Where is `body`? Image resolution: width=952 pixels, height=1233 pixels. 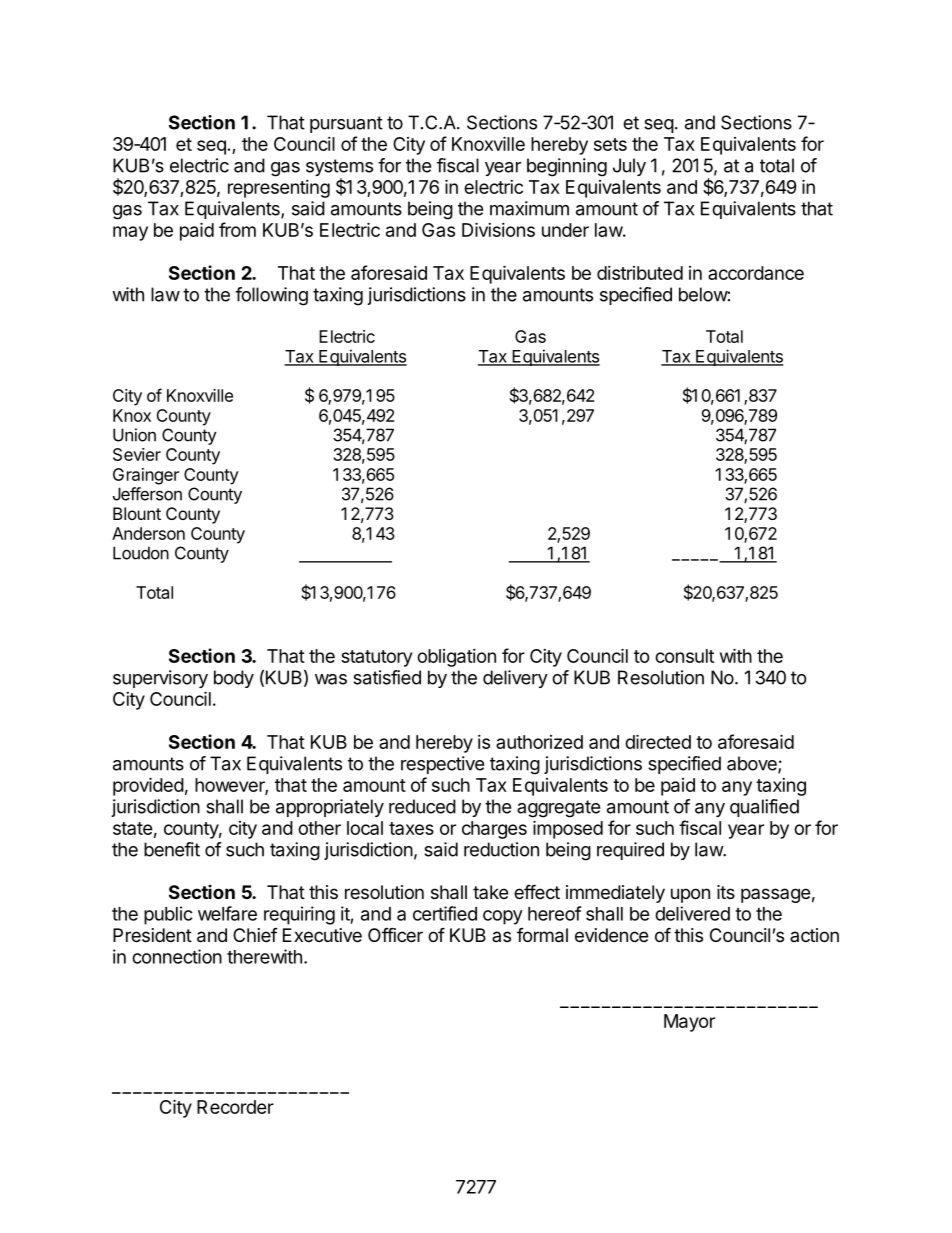 body is located at coordinates (234, 679).
